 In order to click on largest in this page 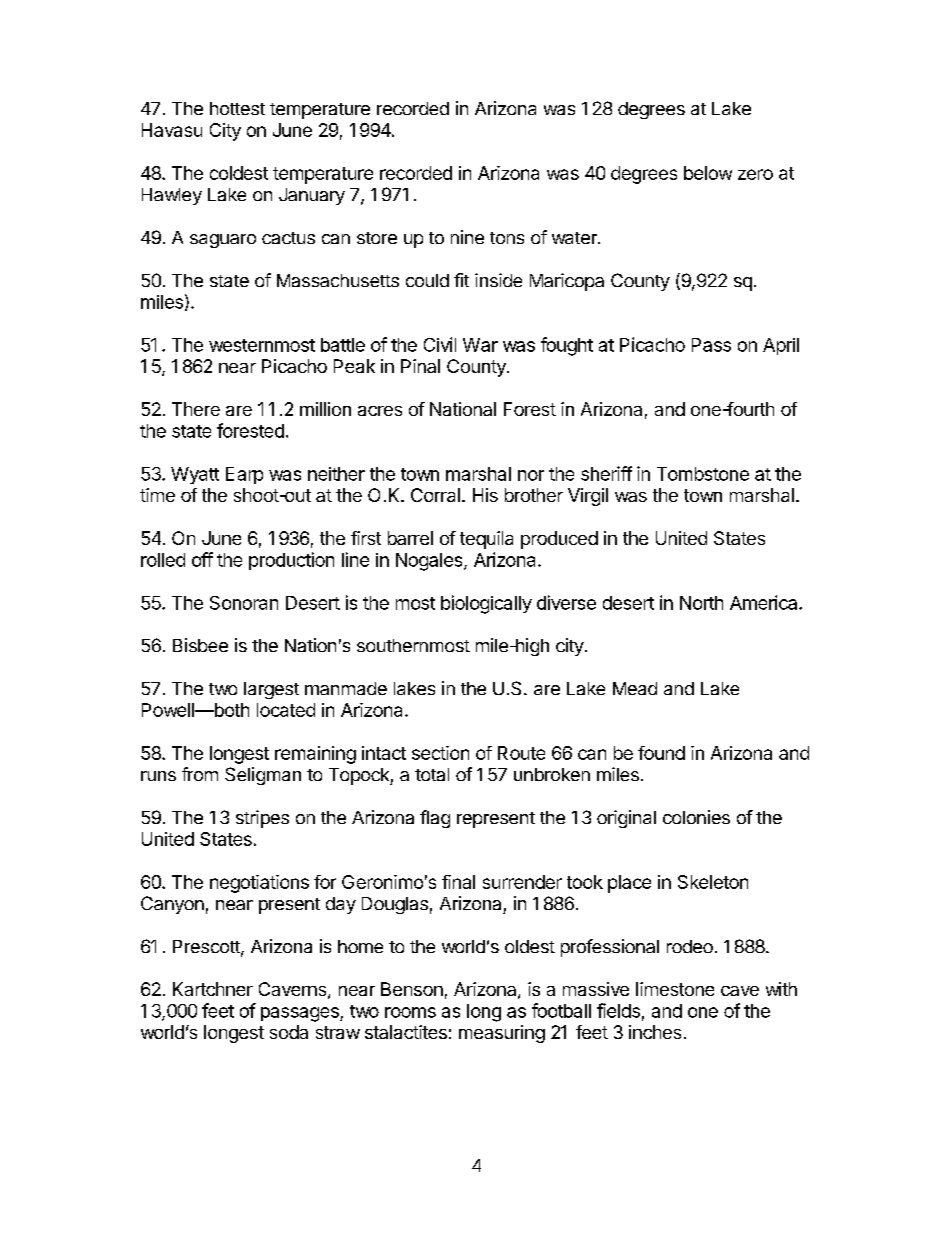, I will do `click(271, 690)`.
